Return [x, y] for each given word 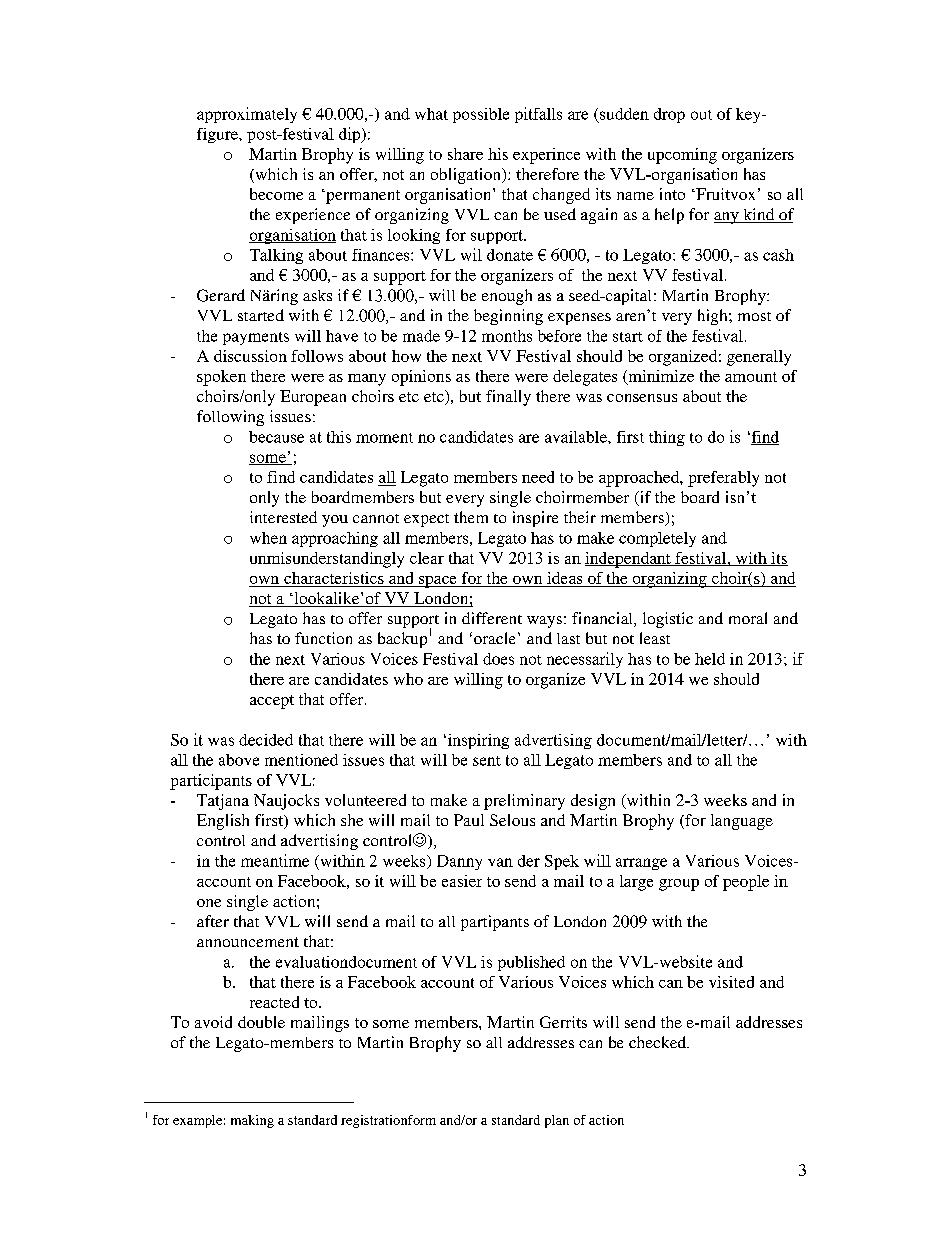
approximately [247, 115]
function [323, 638]
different [492, 618]
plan [557, 1121]
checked [659, 1042]
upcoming [682, 156]
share [465, 154]
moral [748, 618]
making [252, 1121]
